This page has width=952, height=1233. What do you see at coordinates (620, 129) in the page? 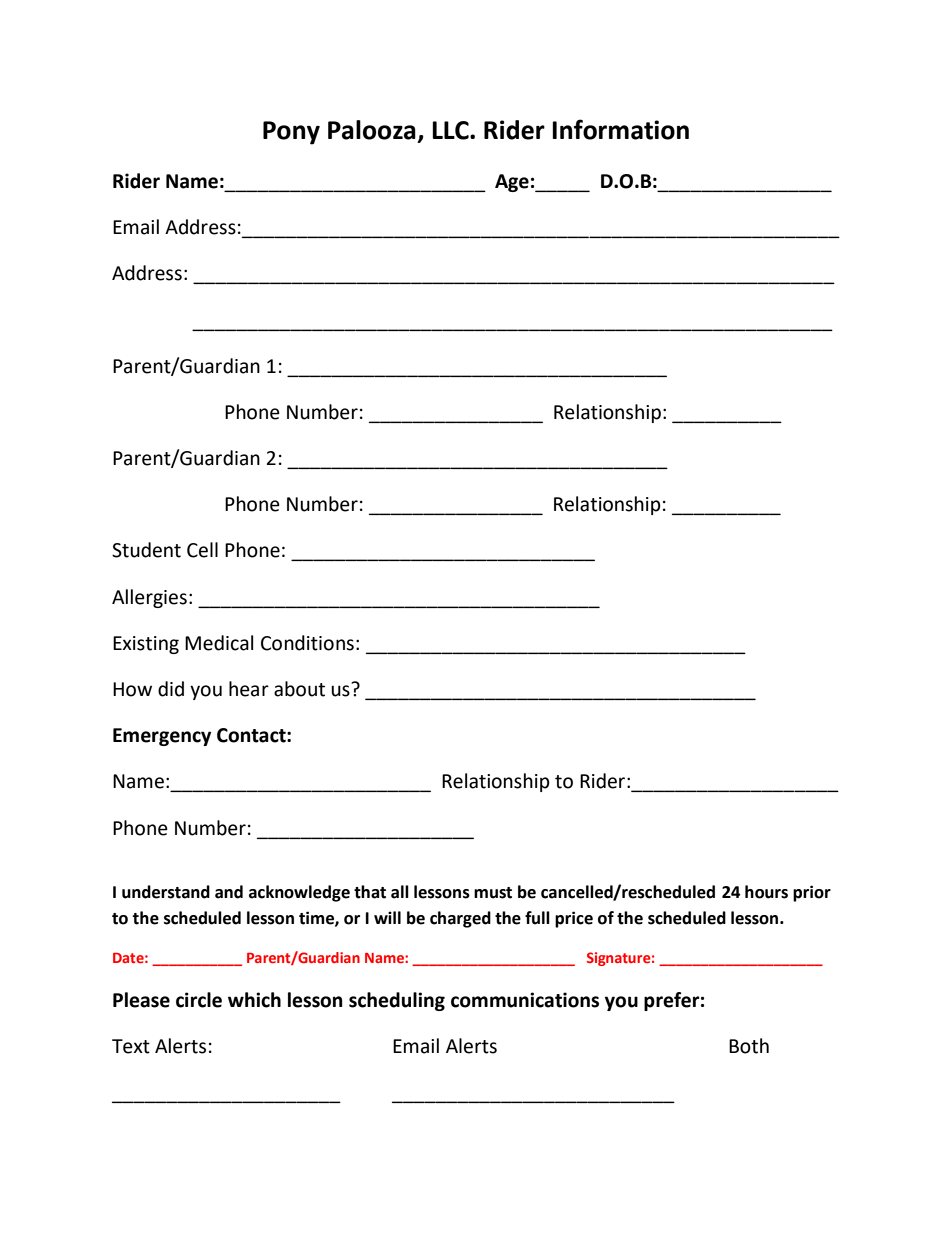
I see `Information` at bounding box center [620, 129].
